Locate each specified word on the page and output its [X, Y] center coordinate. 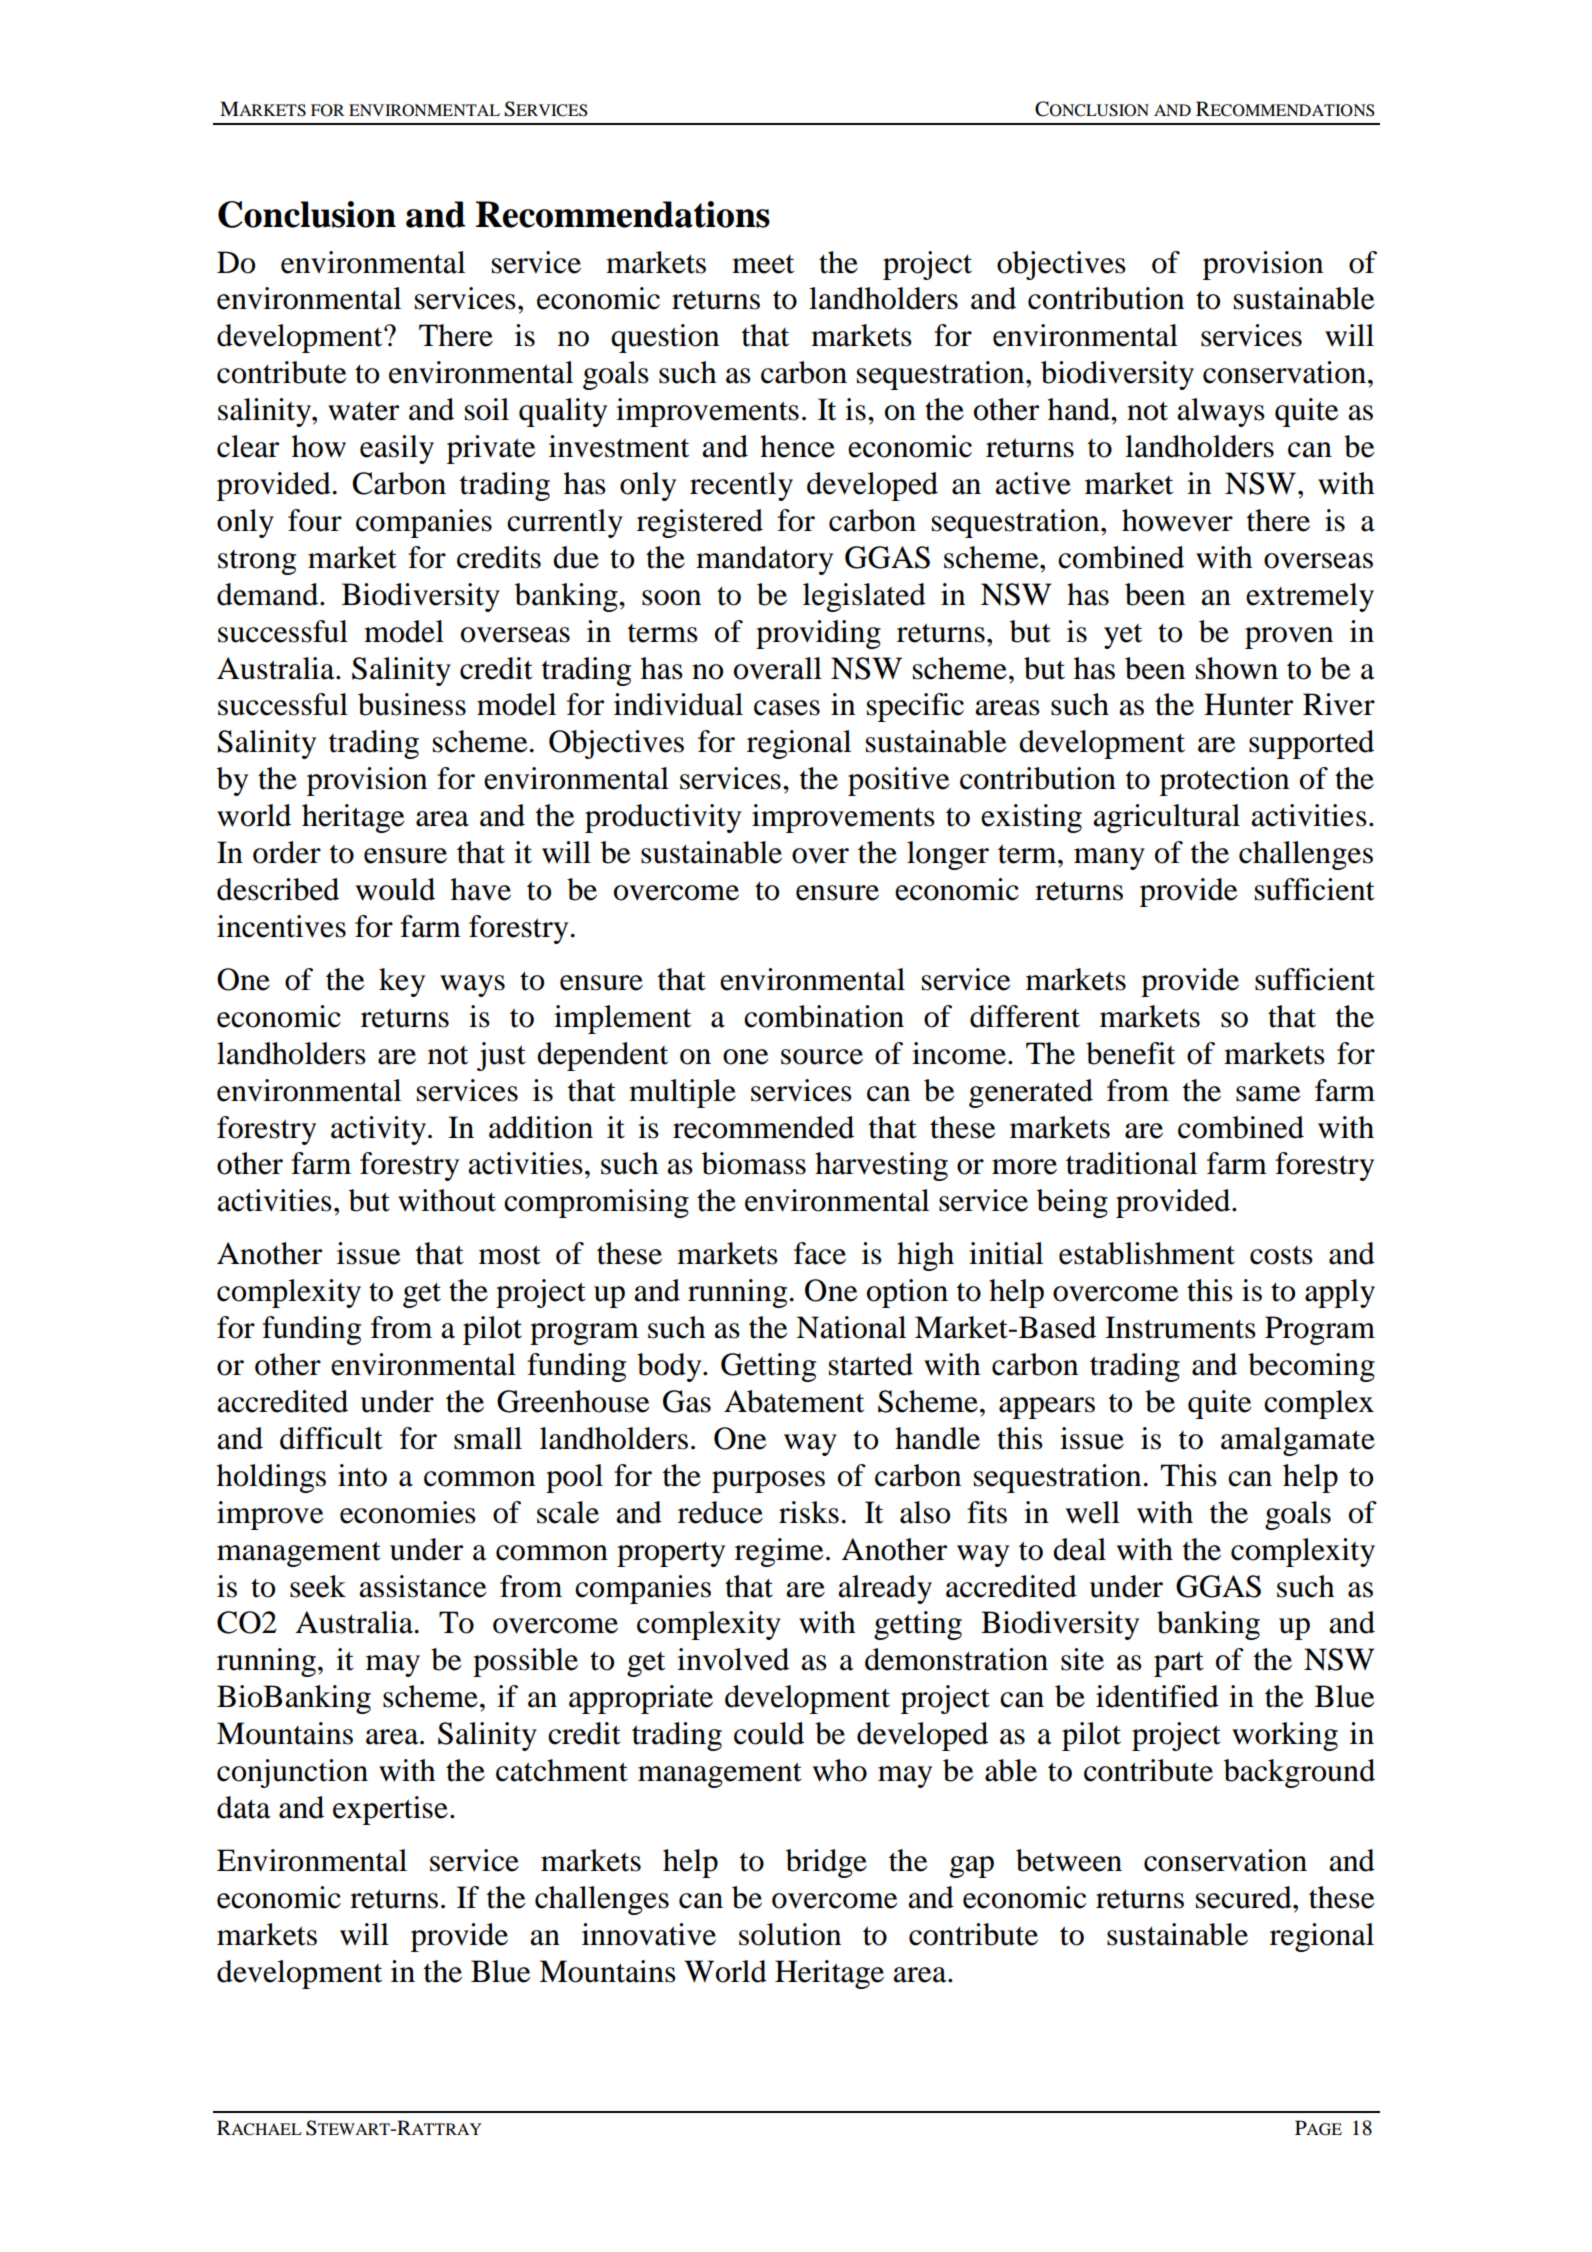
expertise [390, 1810]
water [363, 411]
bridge [826, 1863]
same [1268, 1094]
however [1177, 520]
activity [378, 1130]
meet [763, 264]
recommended [763, 1127]
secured [1245, 1897]
